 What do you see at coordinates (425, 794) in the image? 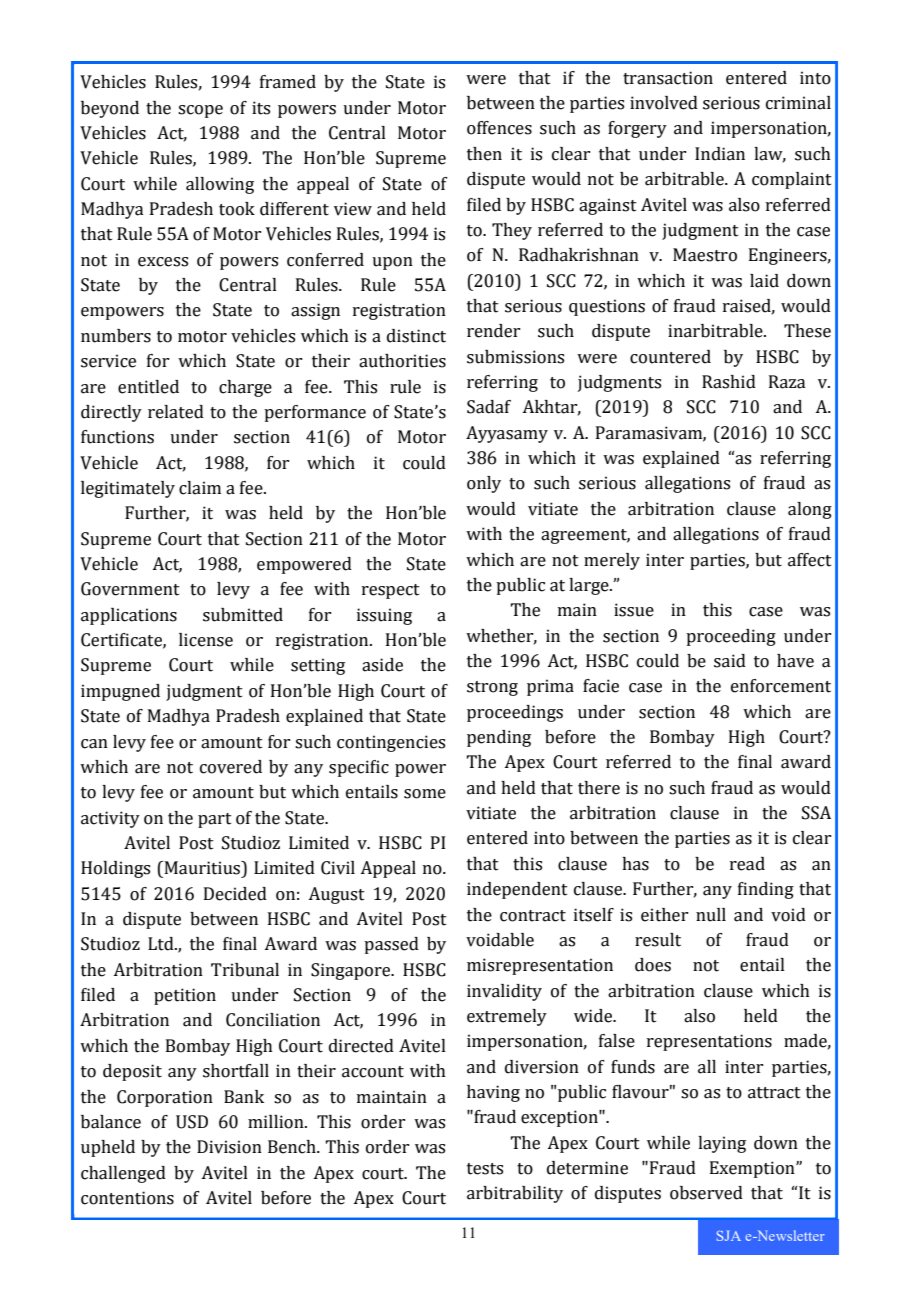
I see `some` at bounding box center [425, 794].
